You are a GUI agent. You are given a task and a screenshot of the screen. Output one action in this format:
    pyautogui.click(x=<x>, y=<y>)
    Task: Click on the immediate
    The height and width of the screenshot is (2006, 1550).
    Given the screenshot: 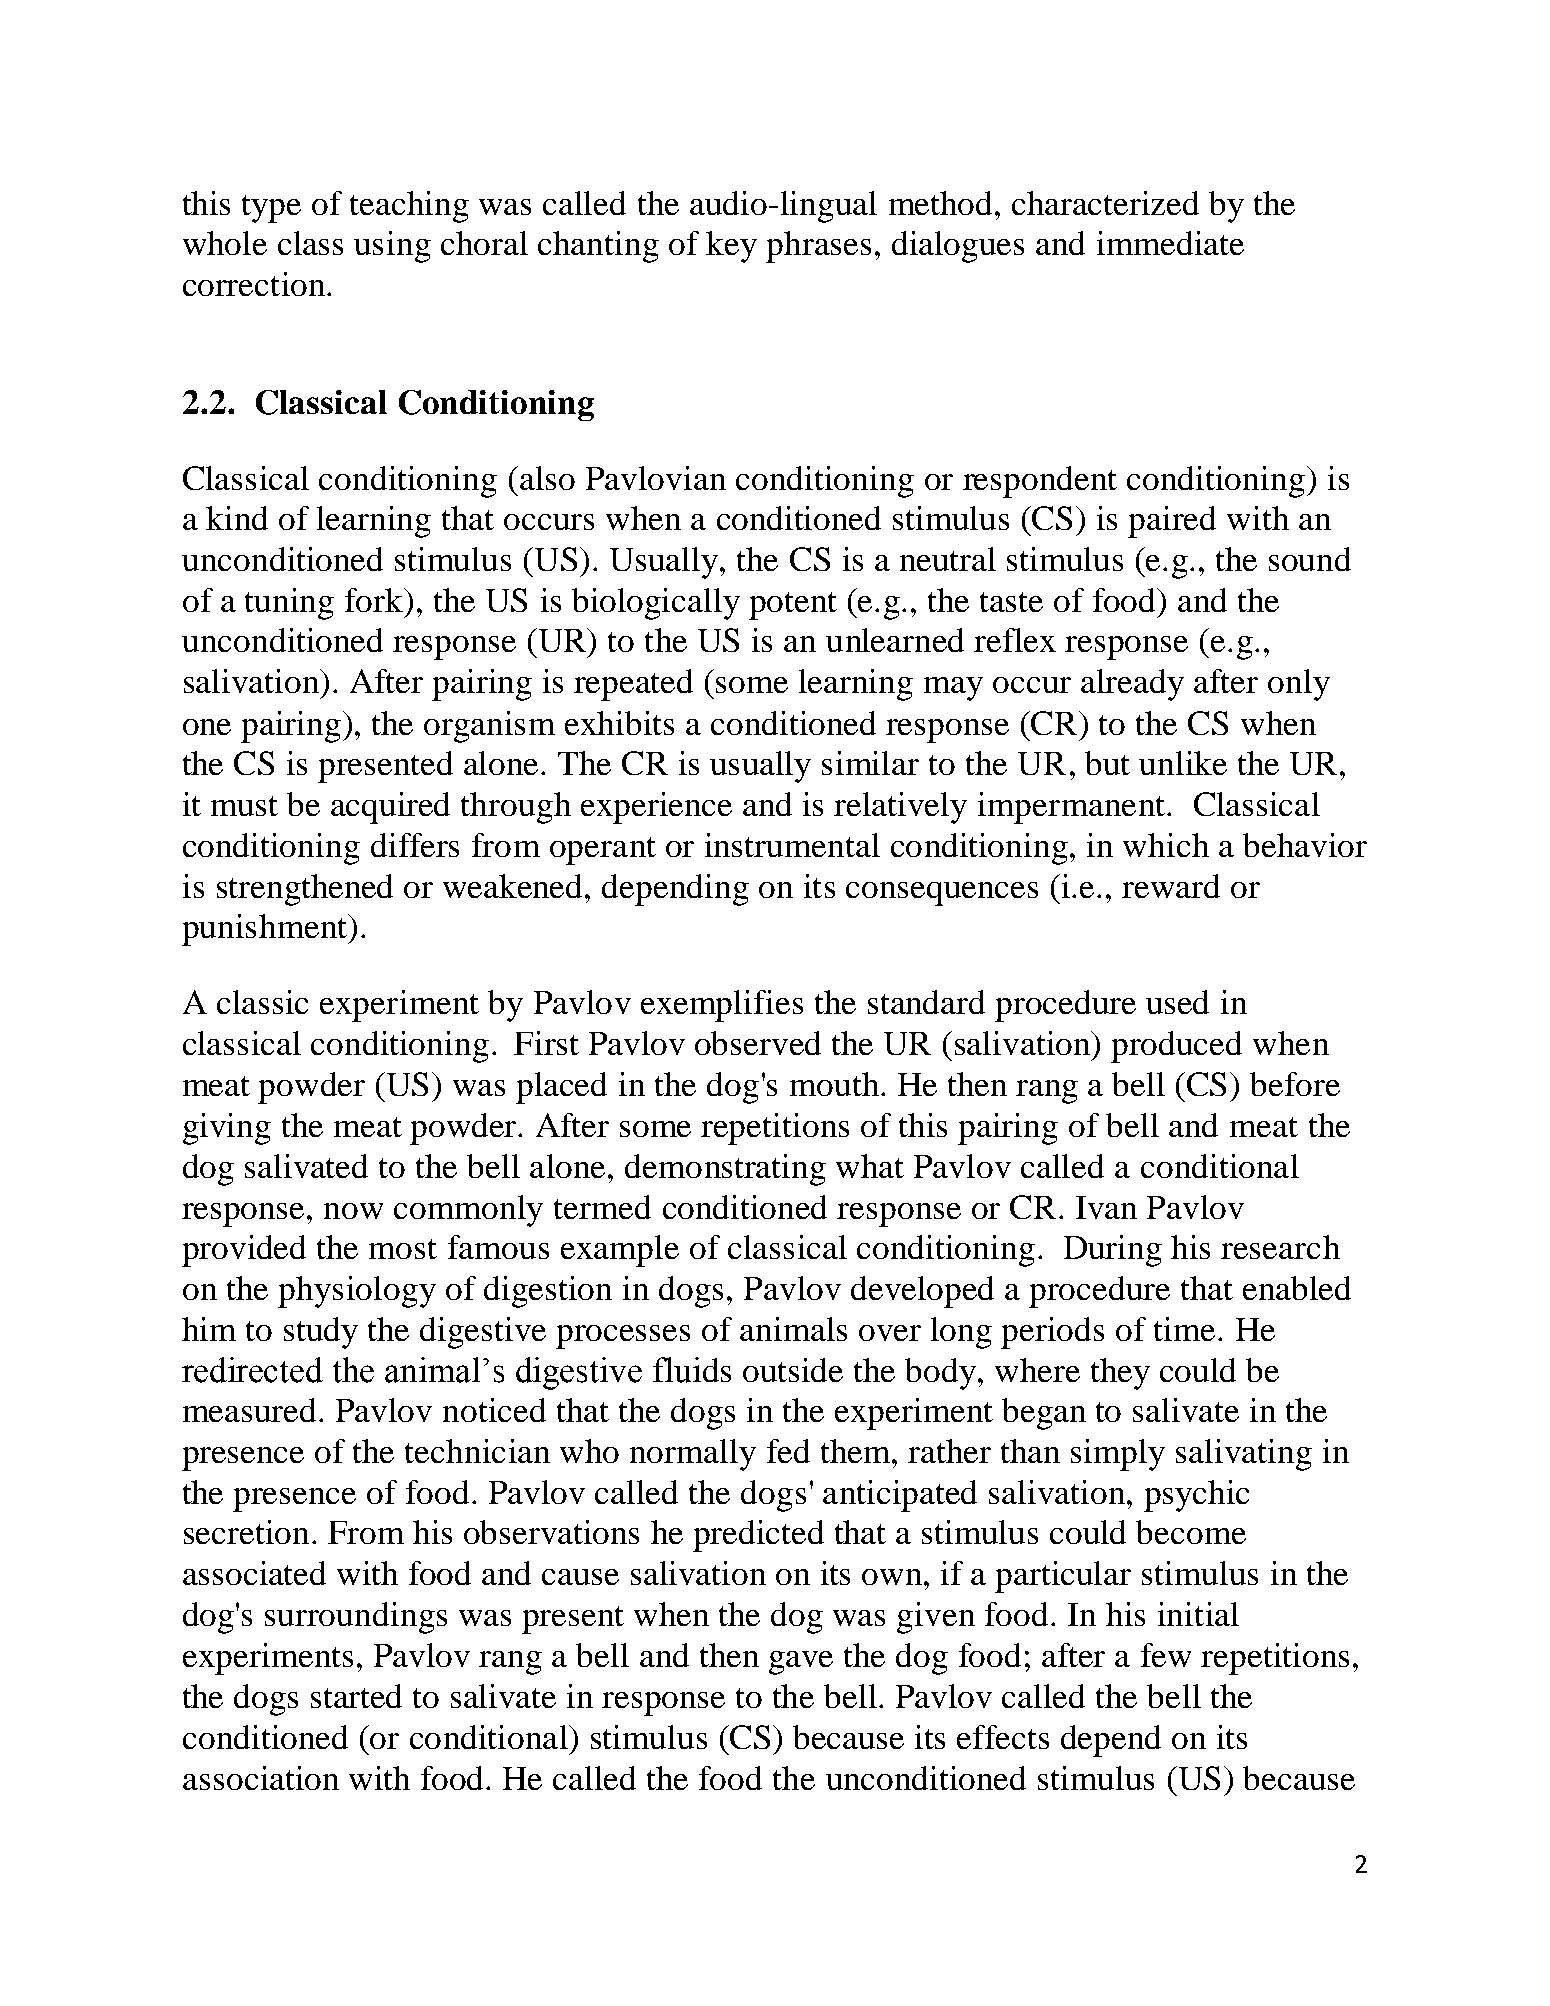 What is the action you would take?
    pyautogui.click(x=1170, y=243)
